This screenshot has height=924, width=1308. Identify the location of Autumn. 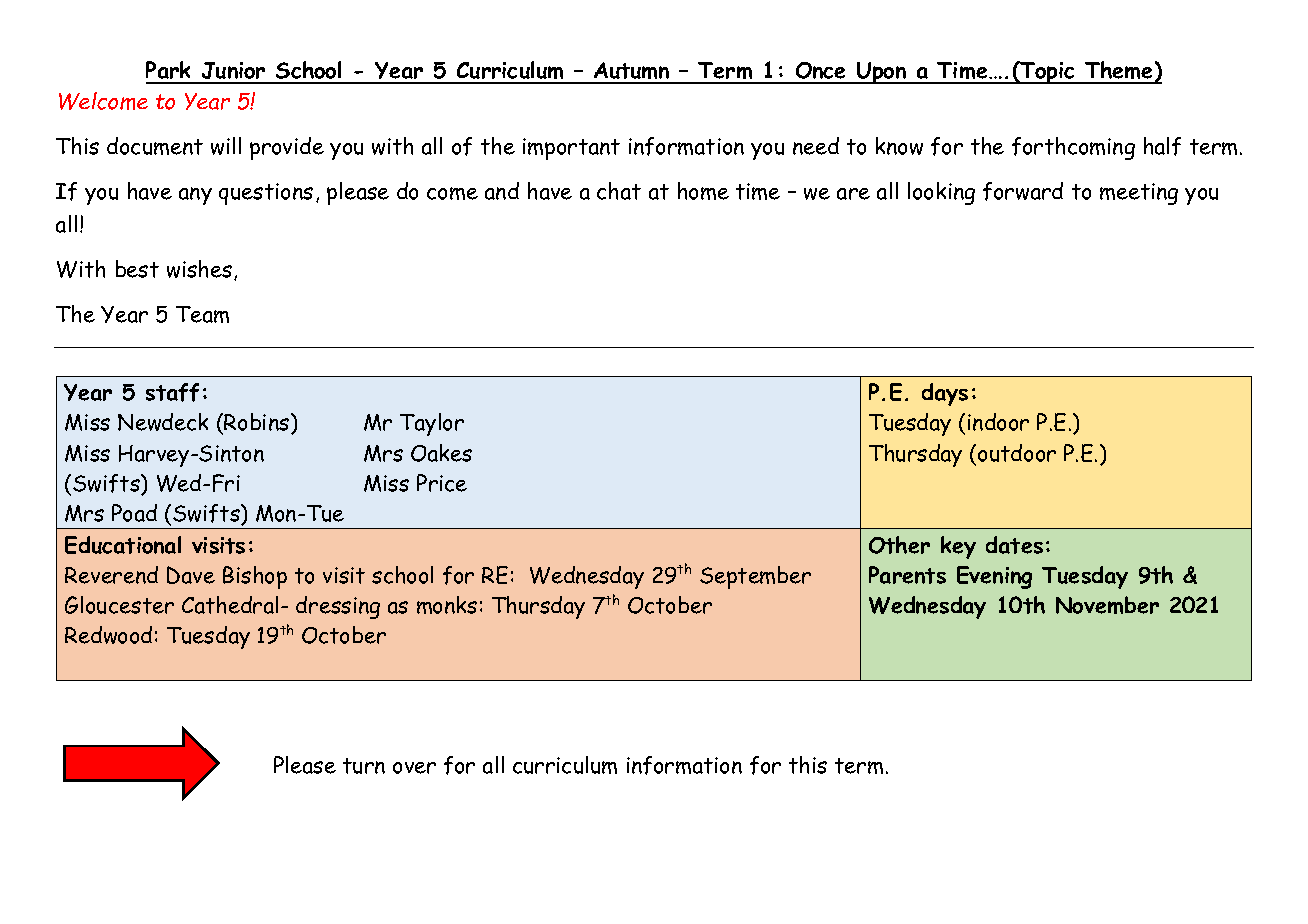
(632, 72).
